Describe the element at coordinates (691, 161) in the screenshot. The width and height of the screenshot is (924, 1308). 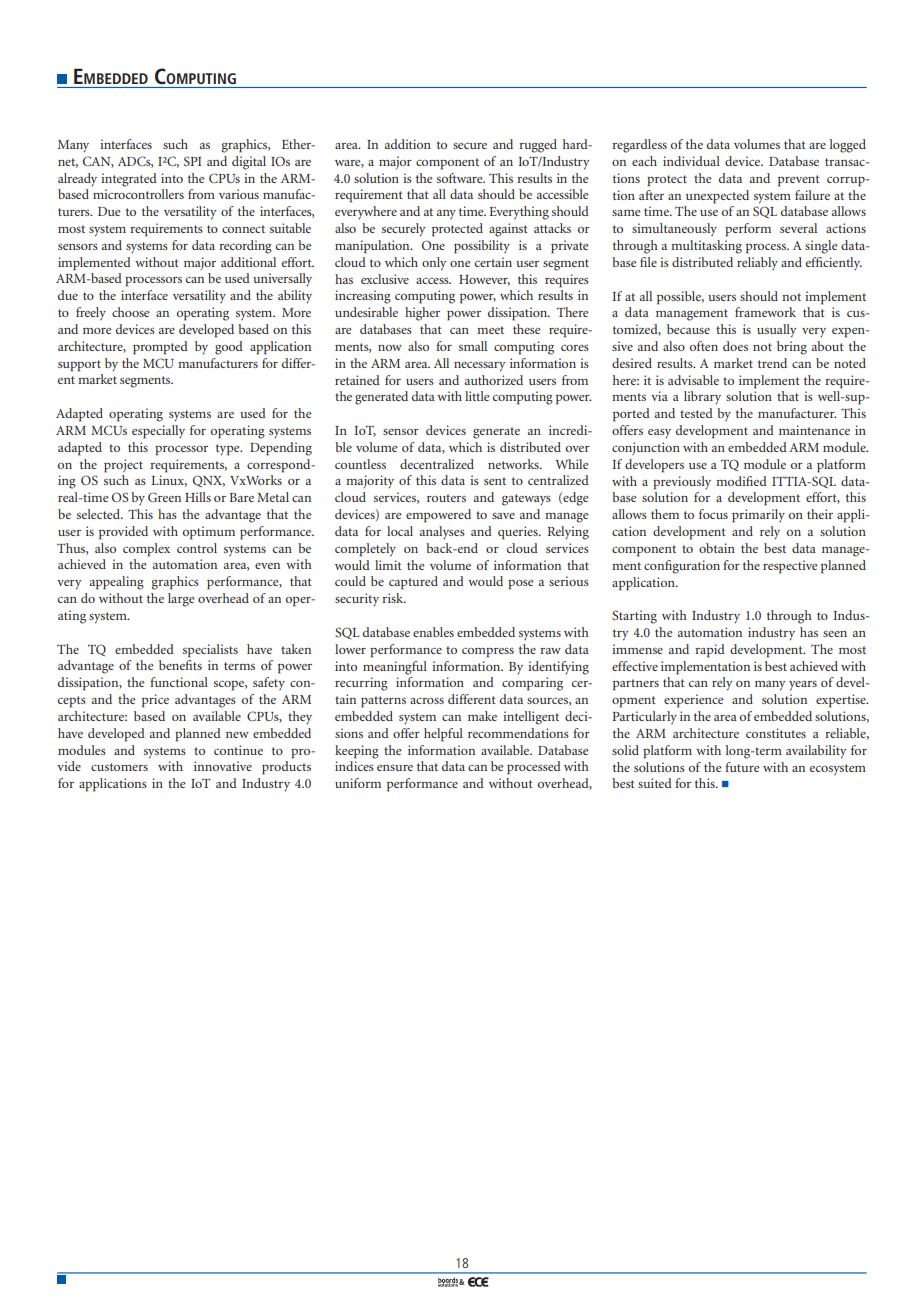
I see `individual` at that location.
